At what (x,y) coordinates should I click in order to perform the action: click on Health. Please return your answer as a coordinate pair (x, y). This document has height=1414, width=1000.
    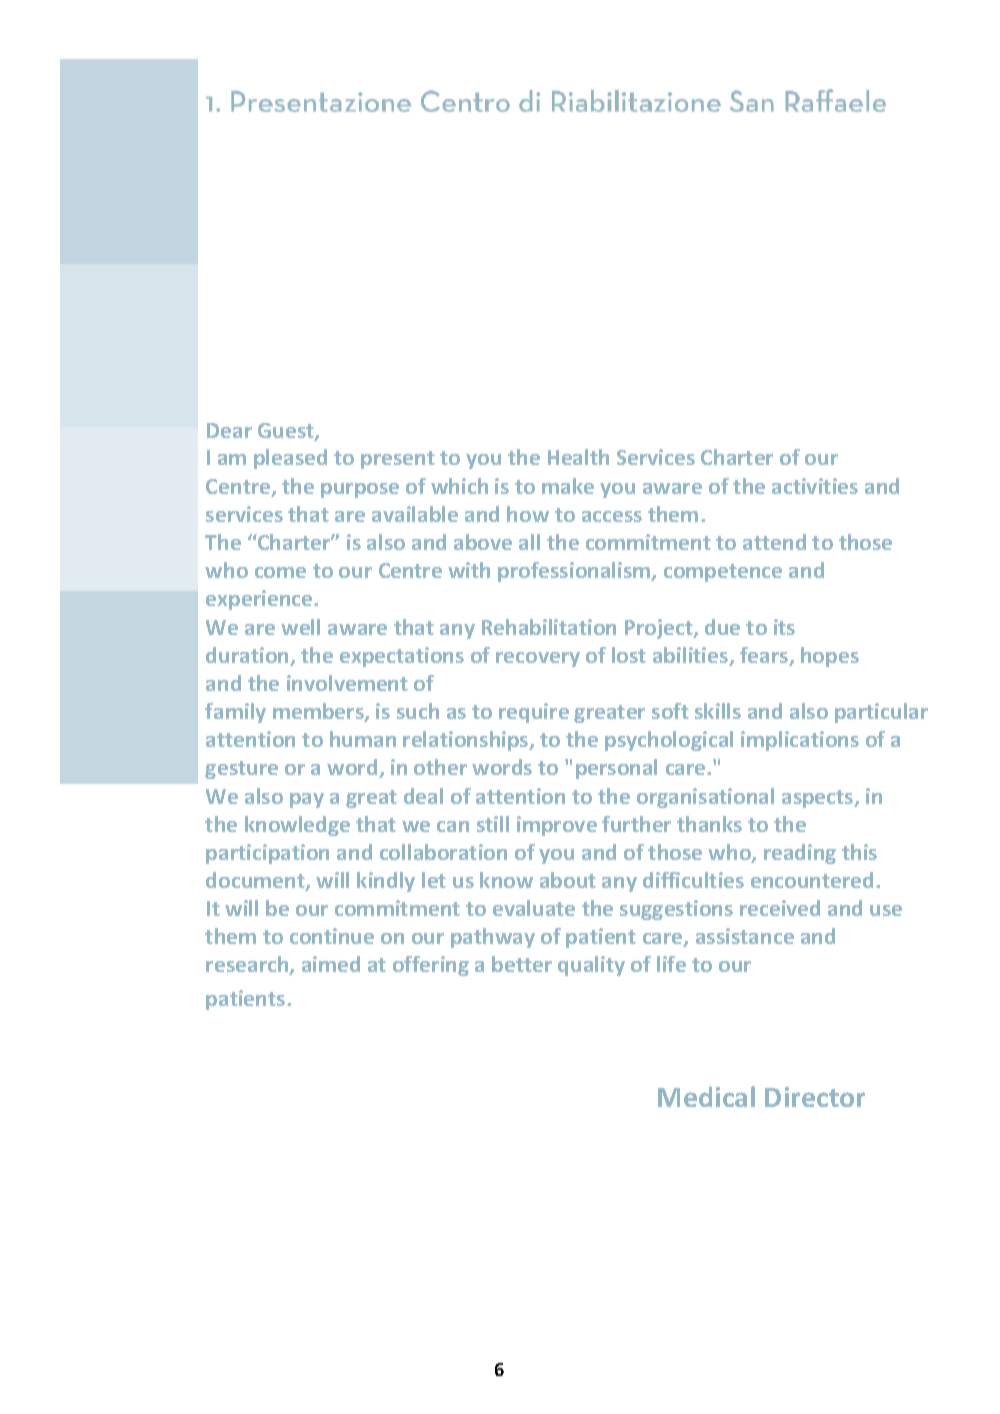
    Looking at the image, I should click on (578, 457).
